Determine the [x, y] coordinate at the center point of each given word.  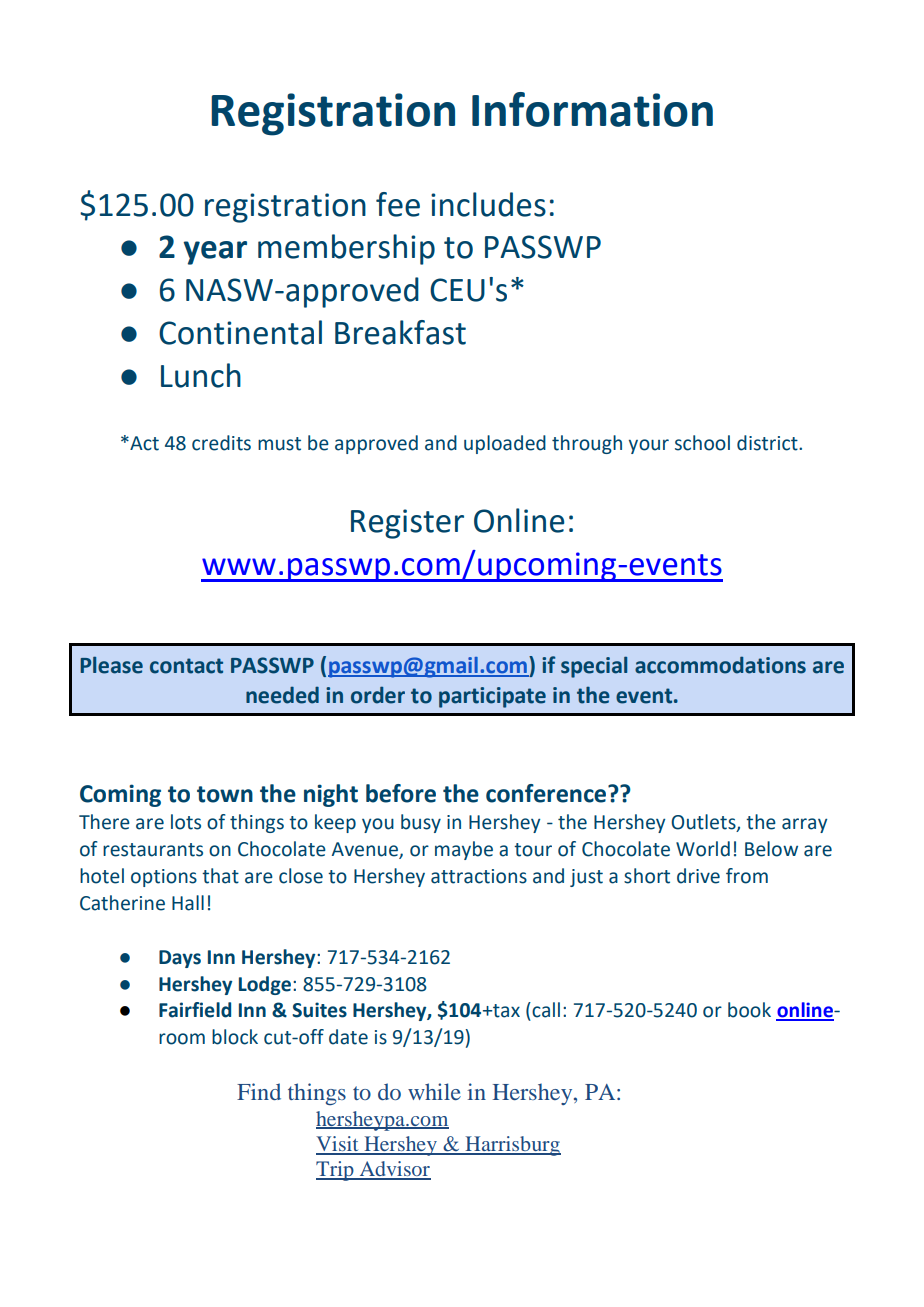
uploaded [505, 444]
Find [259, 1091]
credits [221, 443]
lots [186, 822]
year [215, 253]
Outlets [704, 823]
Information [592, 109]
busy [421, 823]
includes [488, 204]
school [702, 443]
